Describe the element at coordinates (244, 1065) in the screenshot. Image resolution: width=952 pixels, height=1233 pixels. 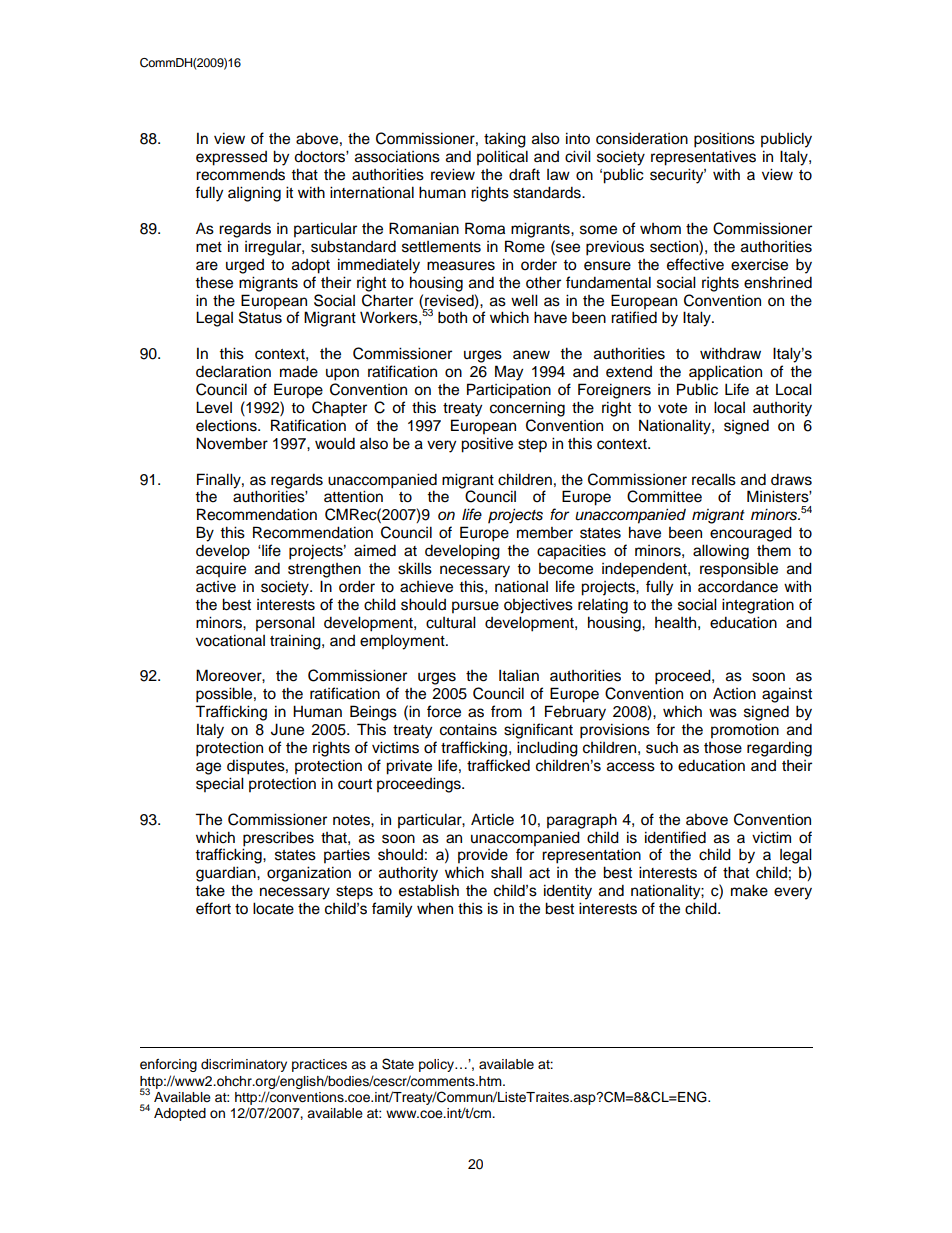
I see `discriminatory` at that location.
